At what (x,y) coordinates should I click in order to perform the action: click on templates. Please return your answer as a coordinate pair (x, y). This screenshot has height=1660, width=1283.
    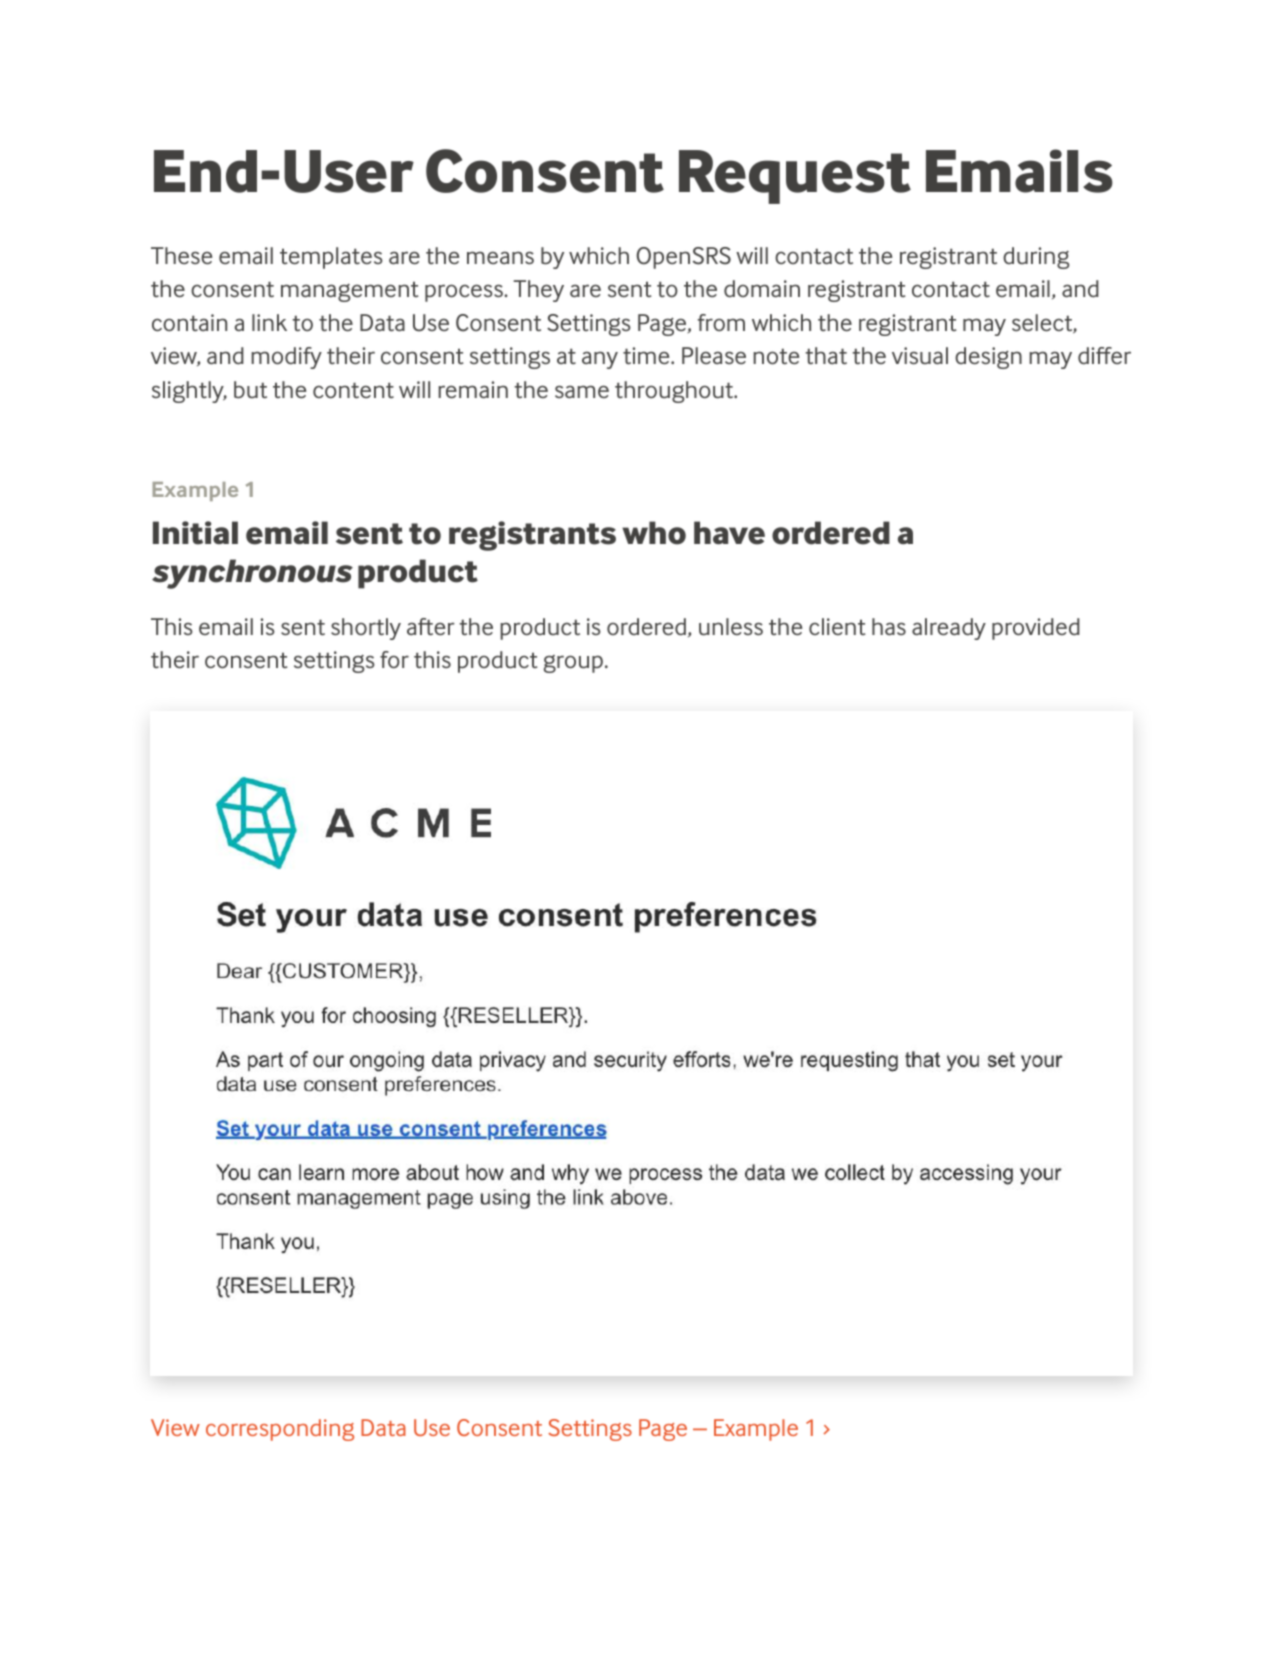
    Looking at the image, I should click on (331, 258).
